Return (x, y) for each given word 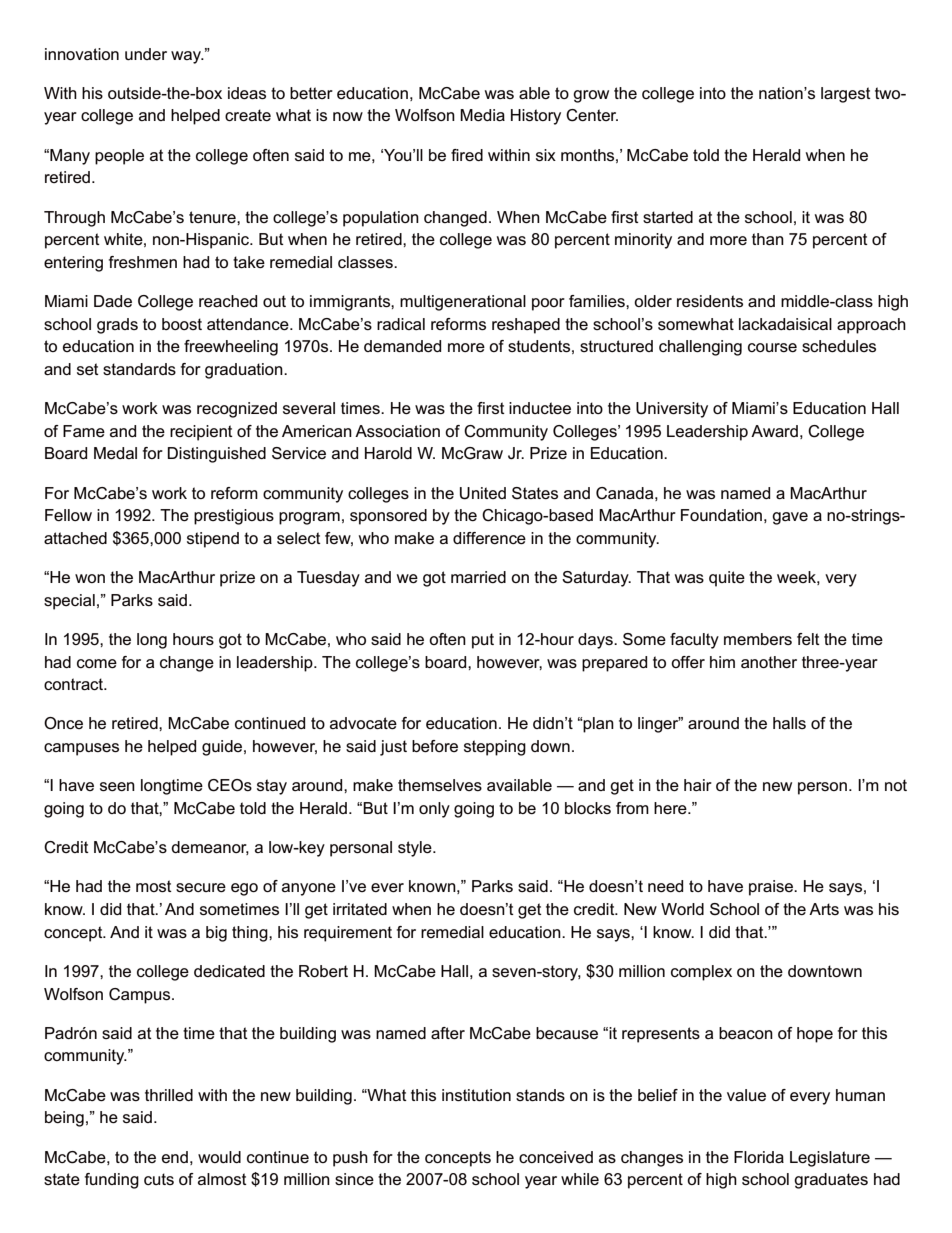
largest (846, 95)
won (90, 578)
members (758, 639)
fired (467, 155)
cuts (159, 1179)
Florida (759, 1157)
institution (476, 1095)
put (483, 641)
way (187, 57)
